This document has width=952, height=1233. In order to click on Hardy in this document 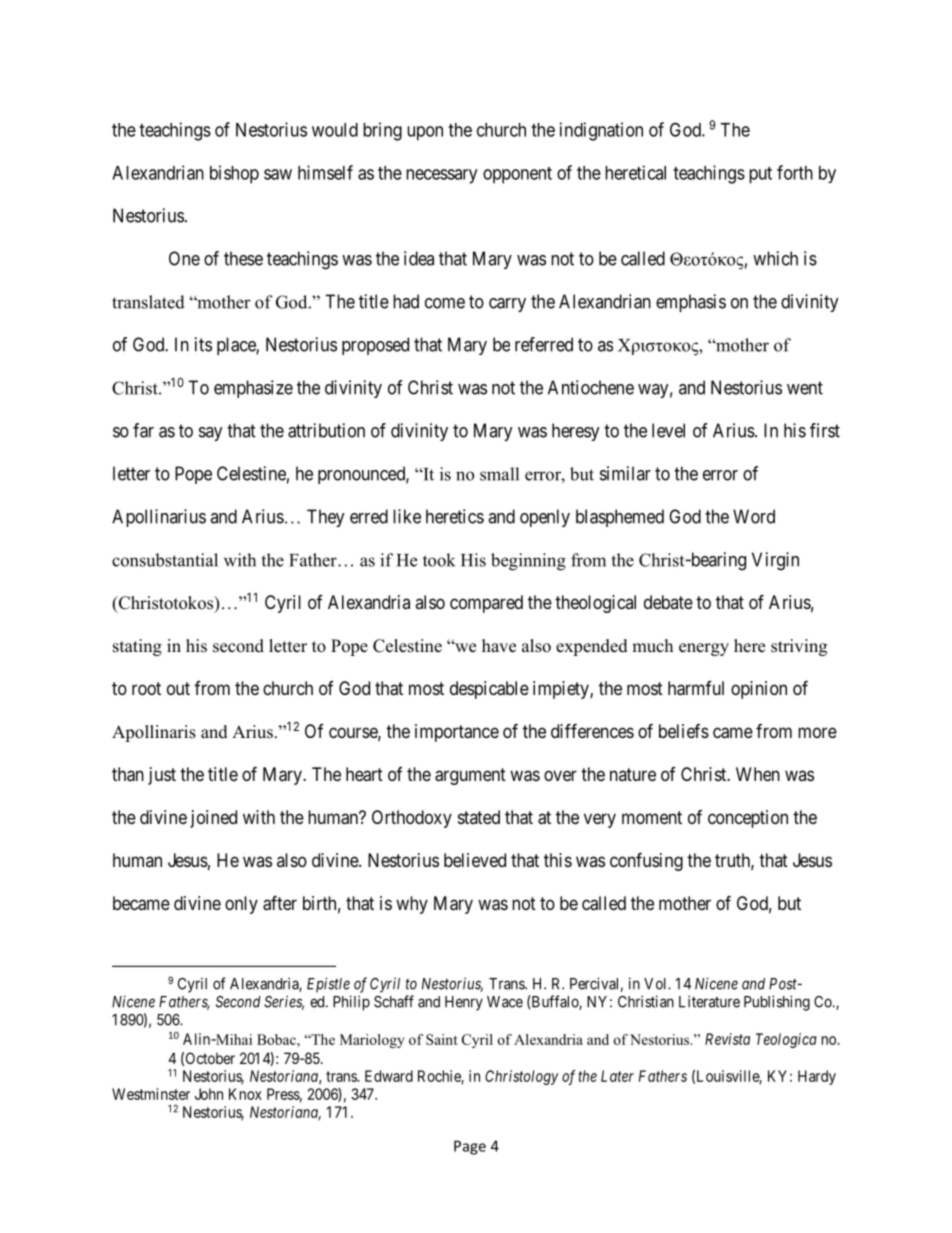, I will do `click(817, 1077)`.
